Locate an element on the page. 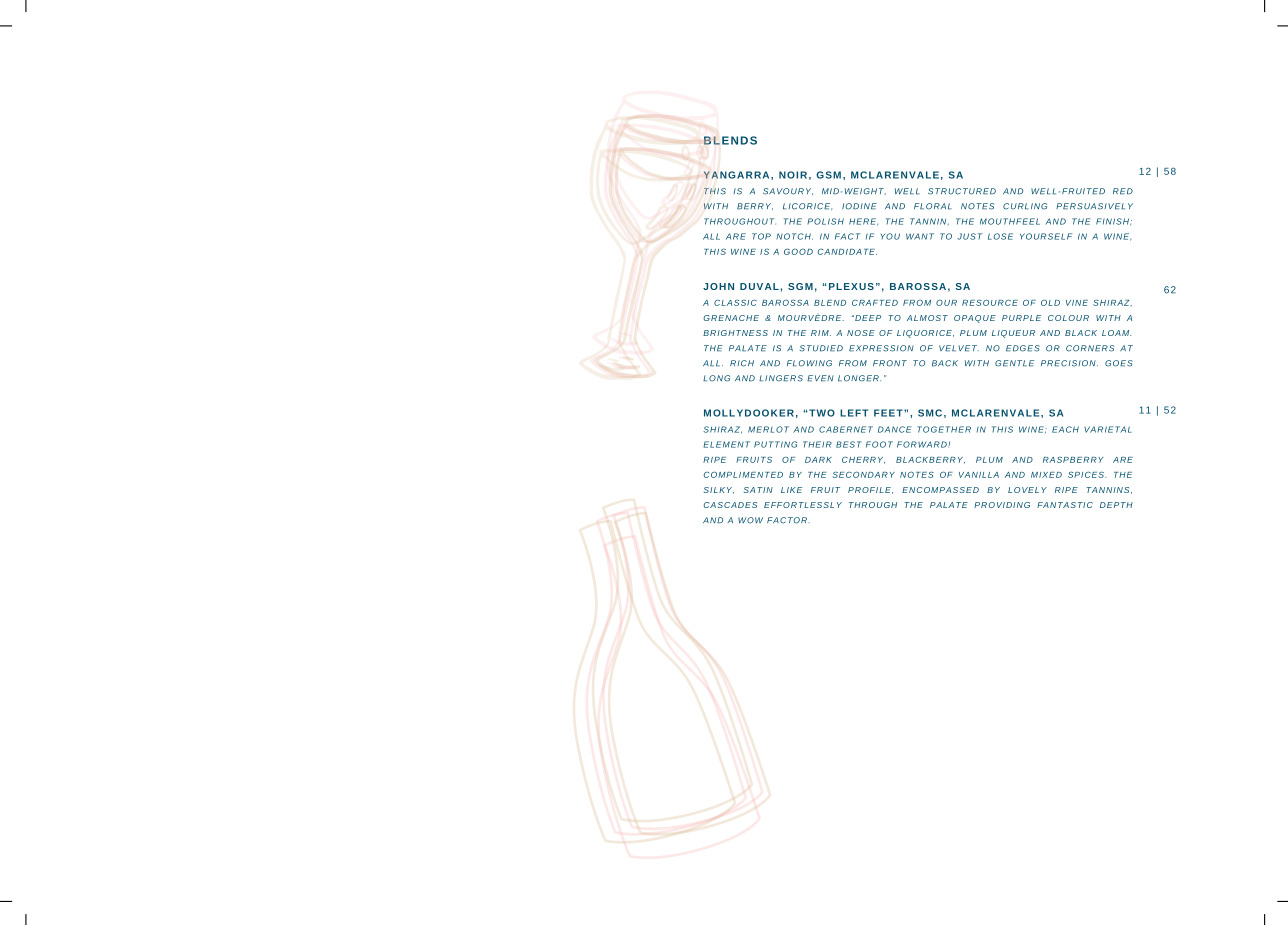  PUTTING is located at coordinates (775, 444).
